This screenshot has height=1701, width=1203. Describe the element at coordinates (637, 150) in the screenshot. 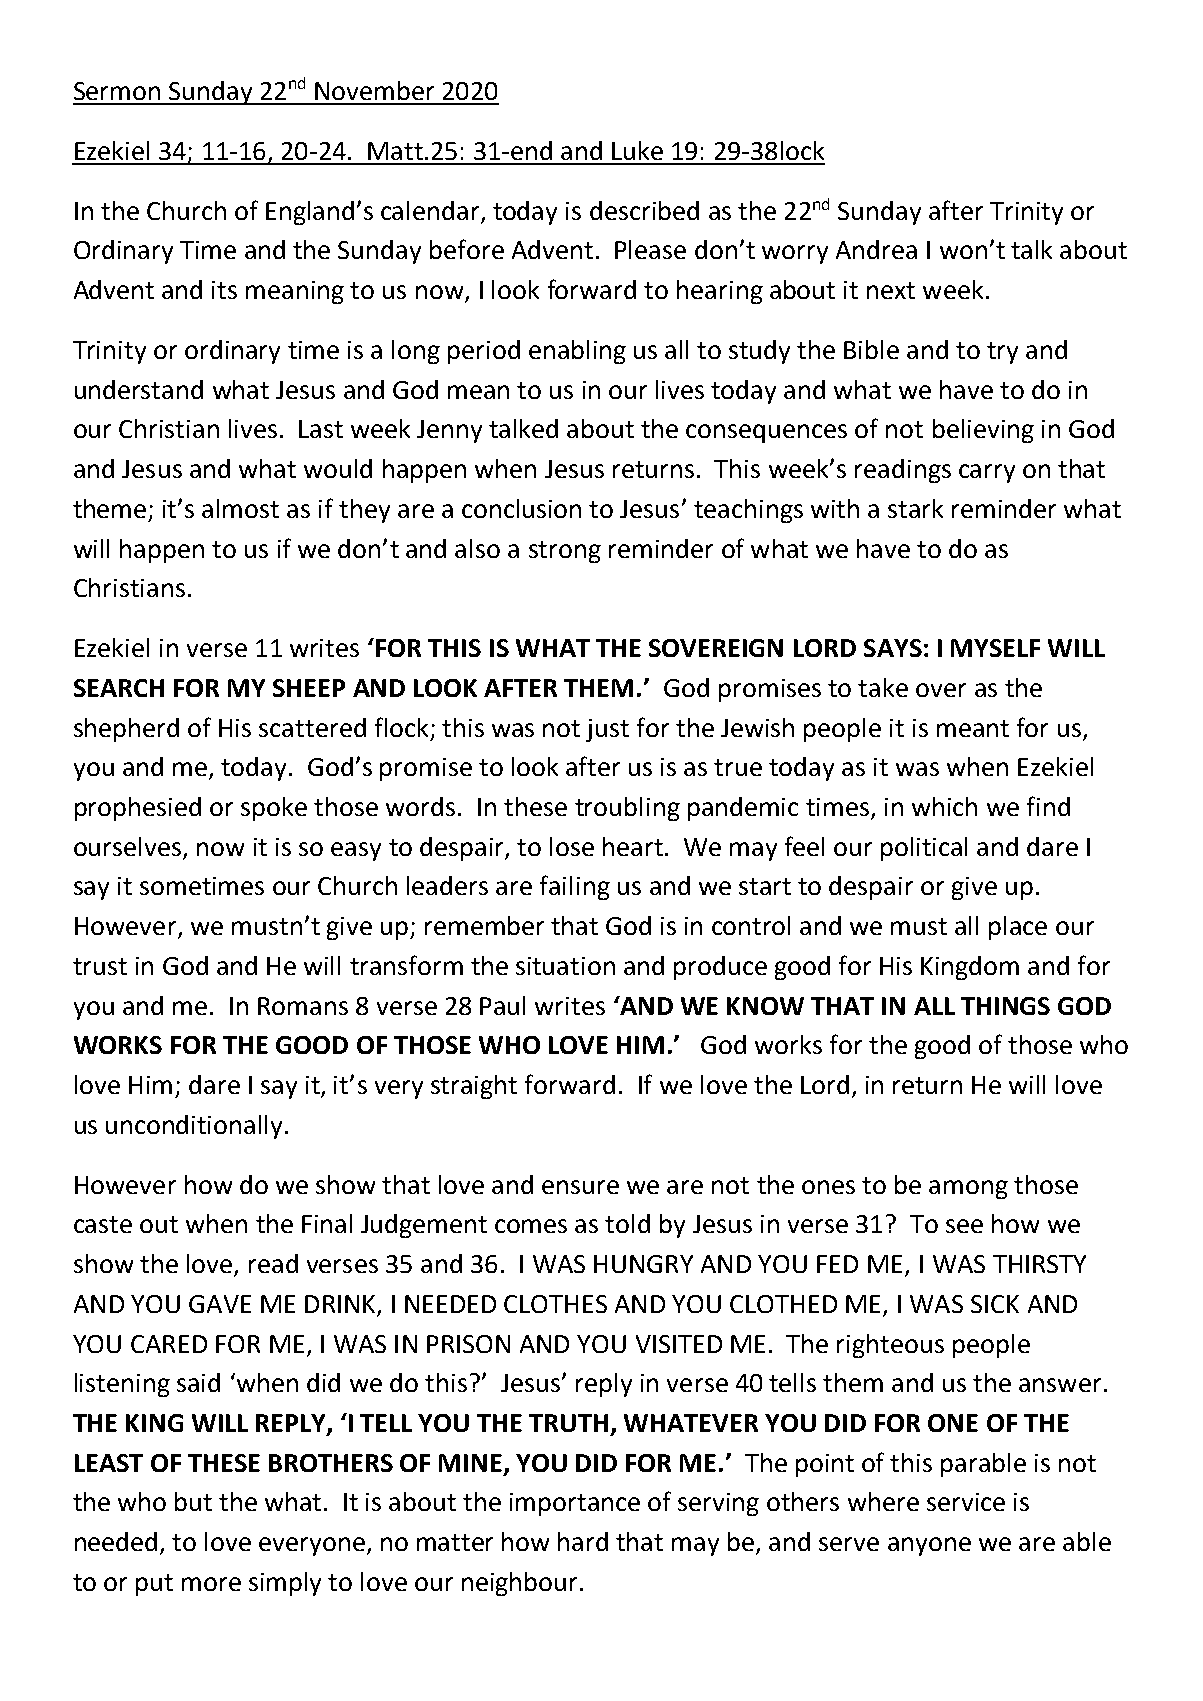

I see `Luke` at that location.
